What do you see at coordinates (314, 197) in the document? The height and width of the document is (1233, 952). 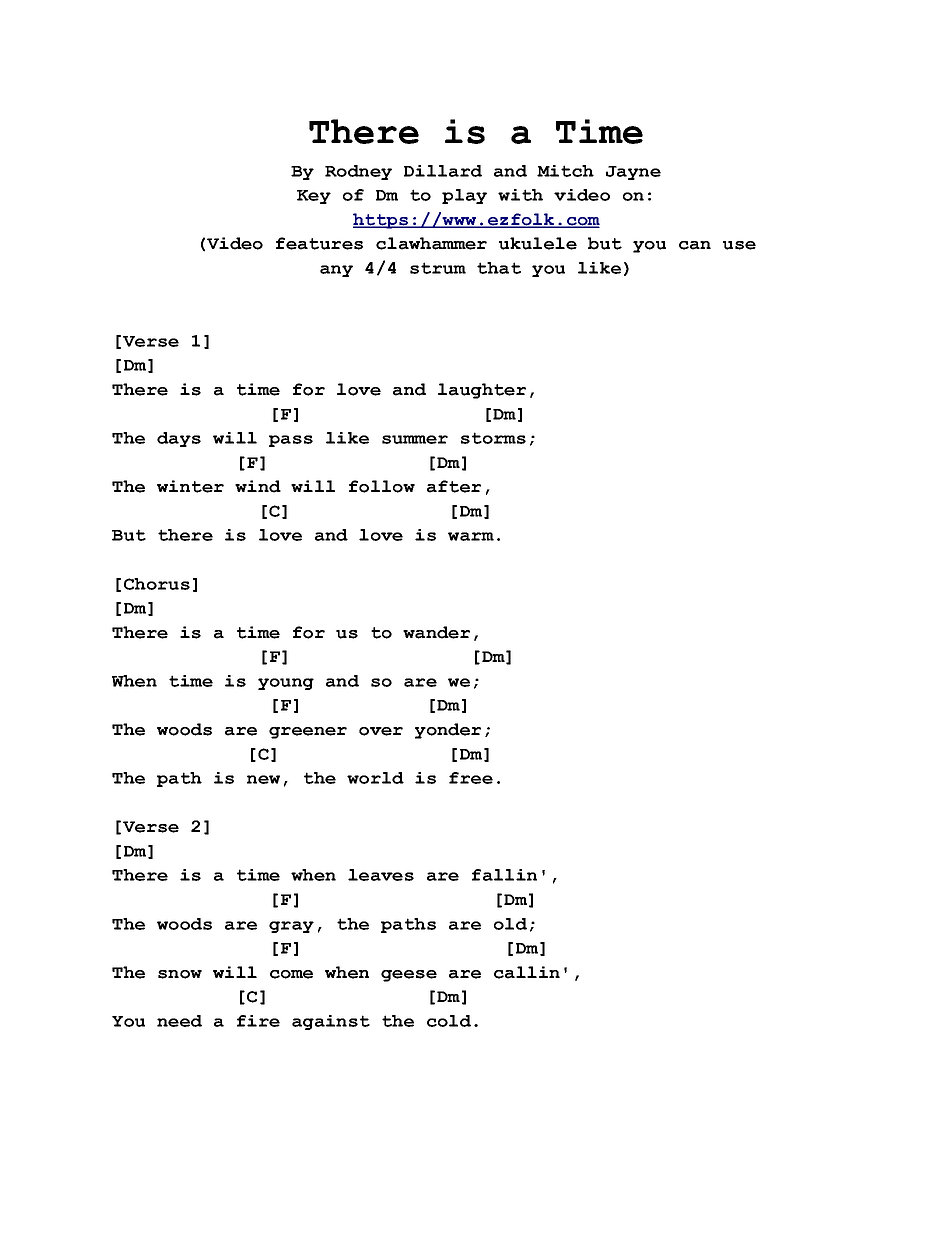 I see `Key` at bounding box center [314, 197].
